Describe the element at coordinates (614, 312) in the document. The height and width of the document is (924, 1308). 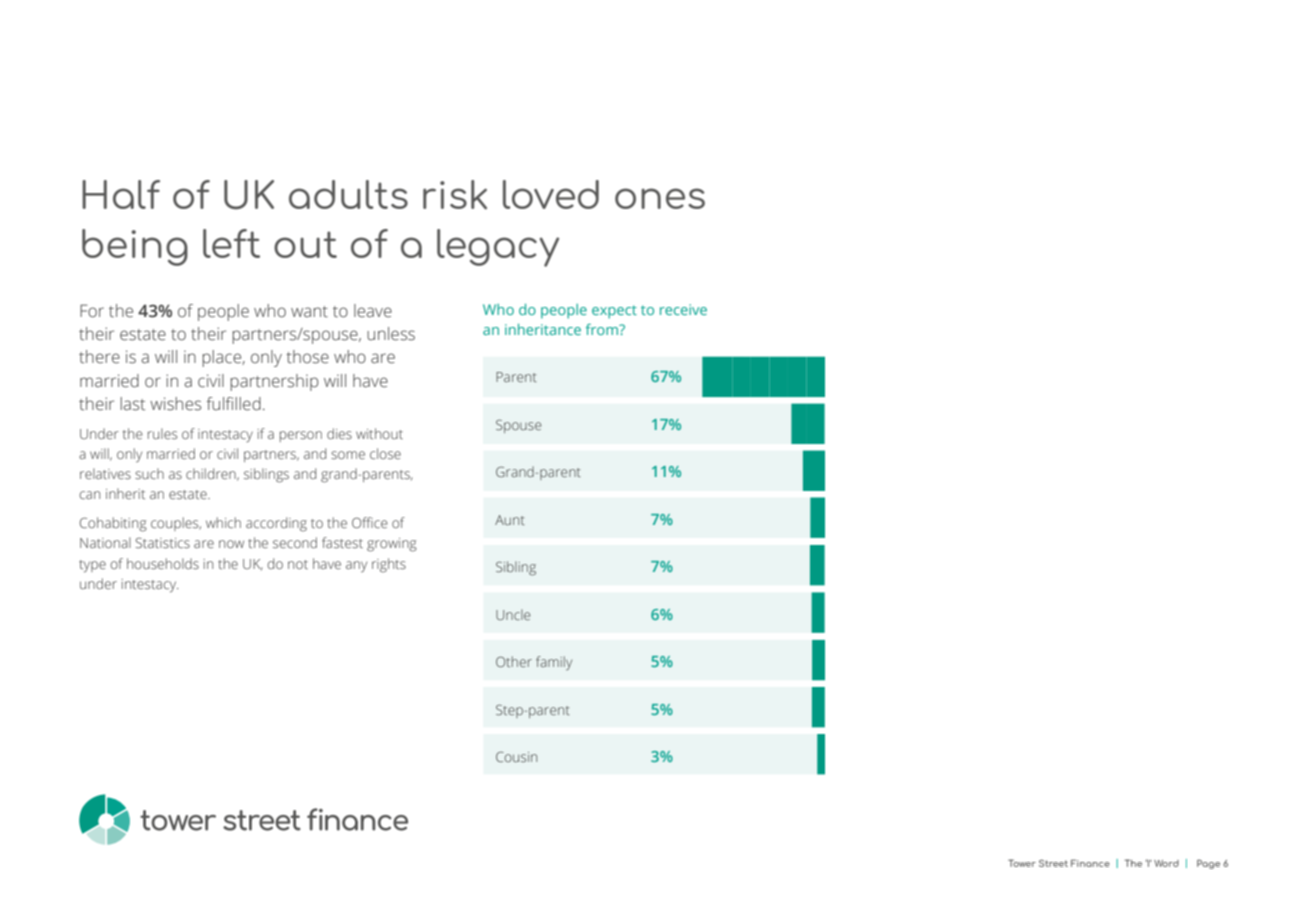
I see `expect` at that location.
